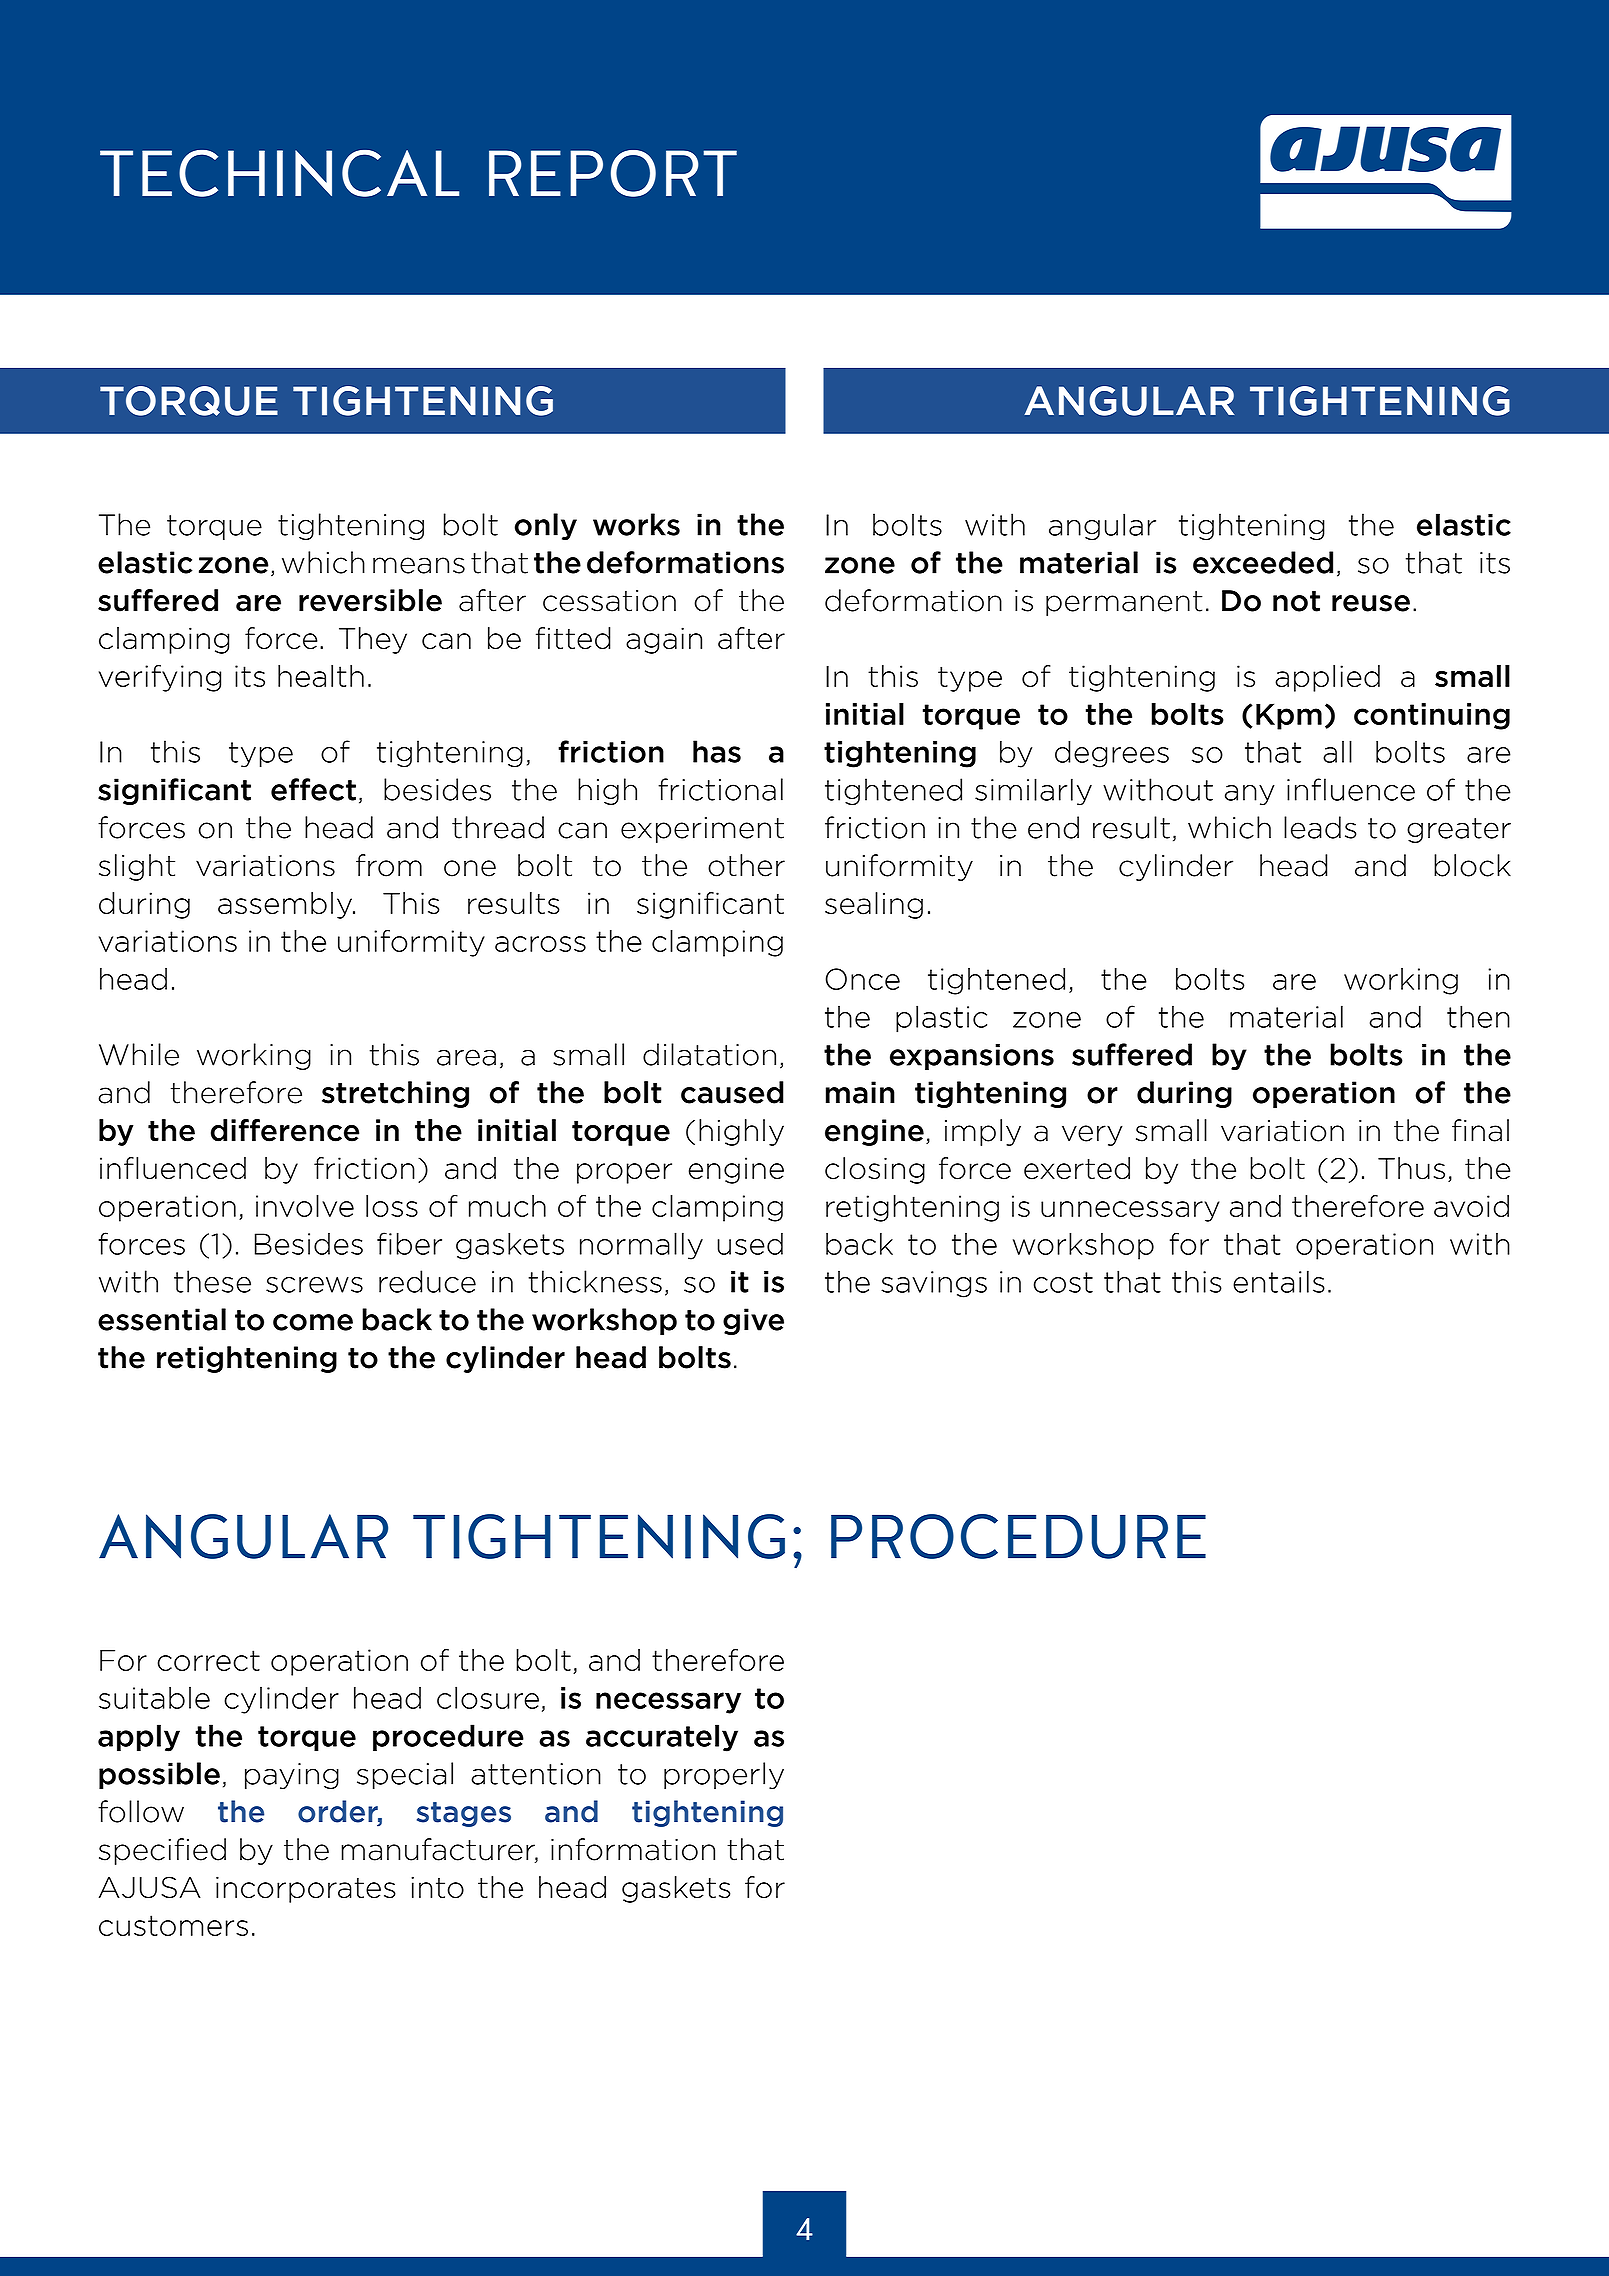  I want to click on give, so click(753, 1321).
